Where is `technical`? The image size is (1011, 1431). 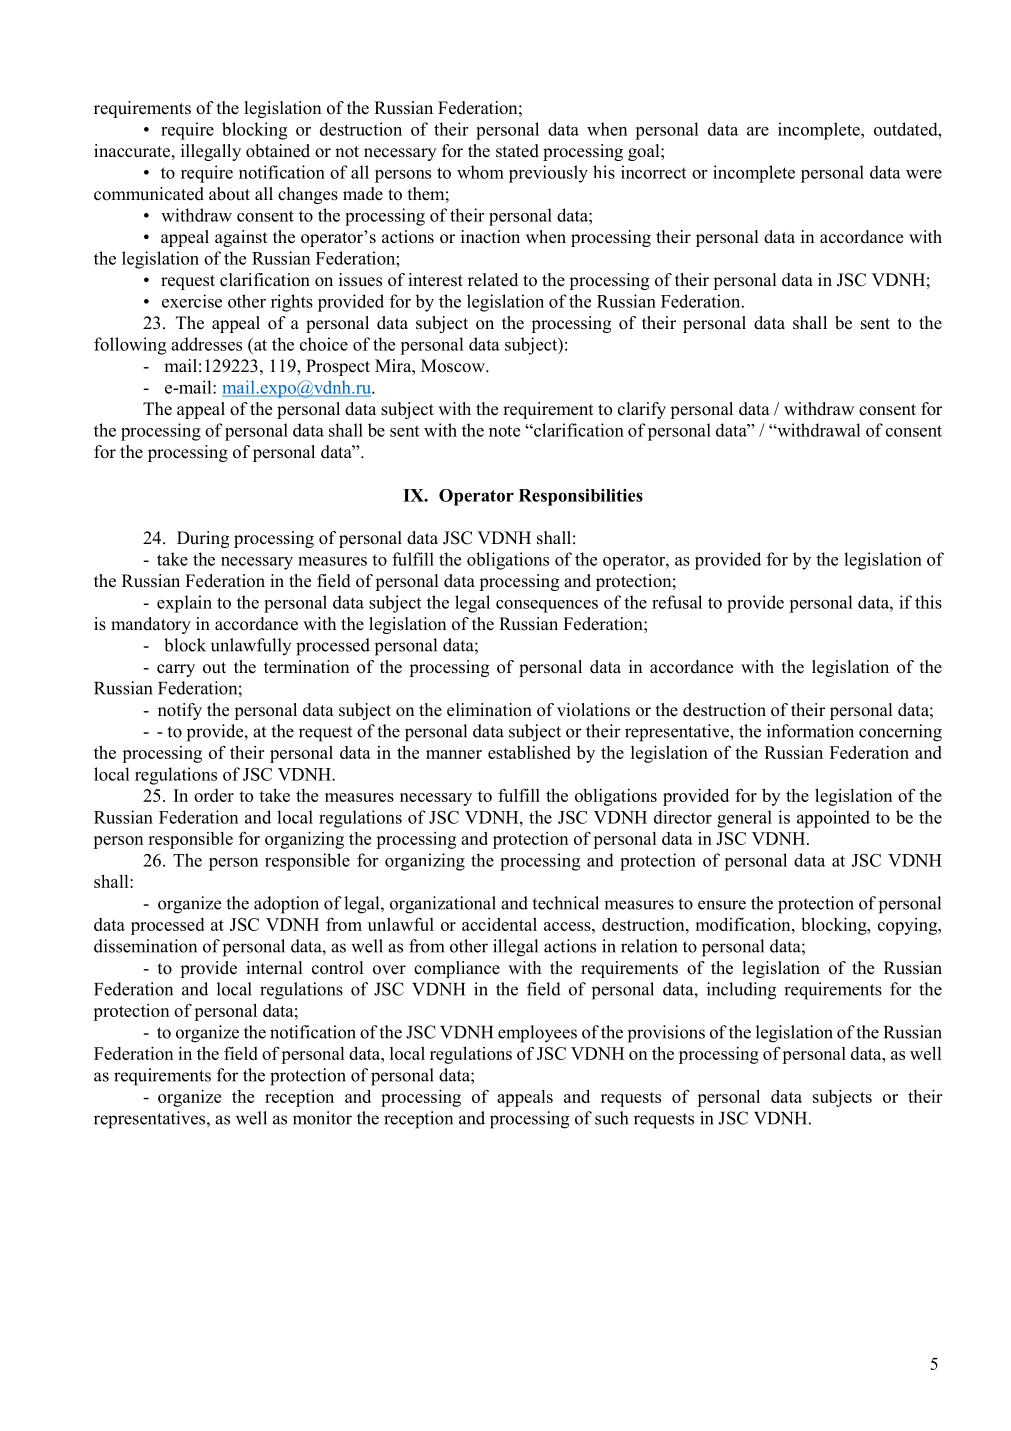
technical is located at coordinates (565, 903).
